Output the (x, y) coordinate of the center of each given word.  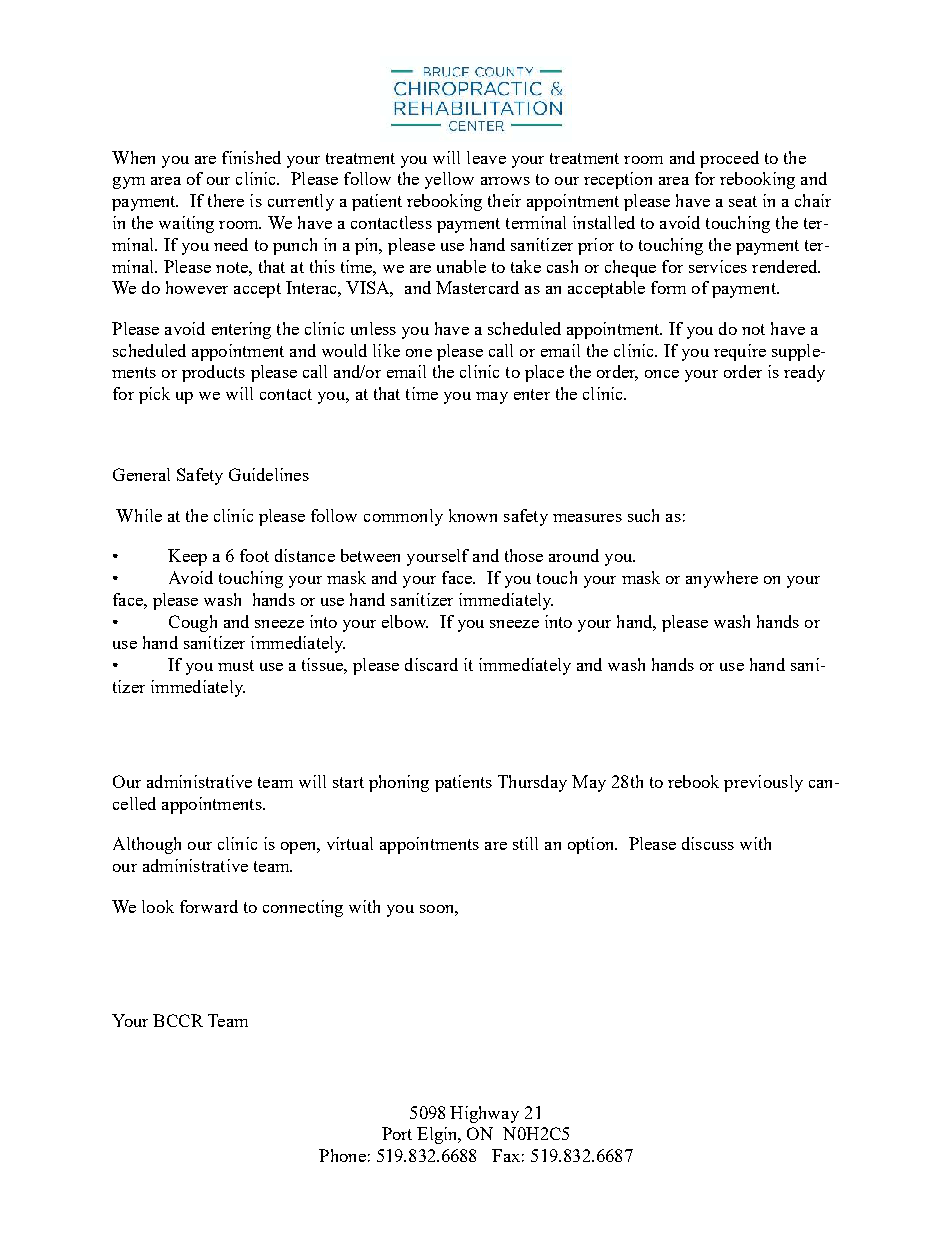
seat (743, 201)
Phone (342, 1155)
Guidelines (269, 474)
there (226, 200)
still (525, 843)
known (473, 515)
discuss (708, 843)
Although (147, 845)
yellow (449, 180)
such (643, 515)
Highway (484, 1114)
